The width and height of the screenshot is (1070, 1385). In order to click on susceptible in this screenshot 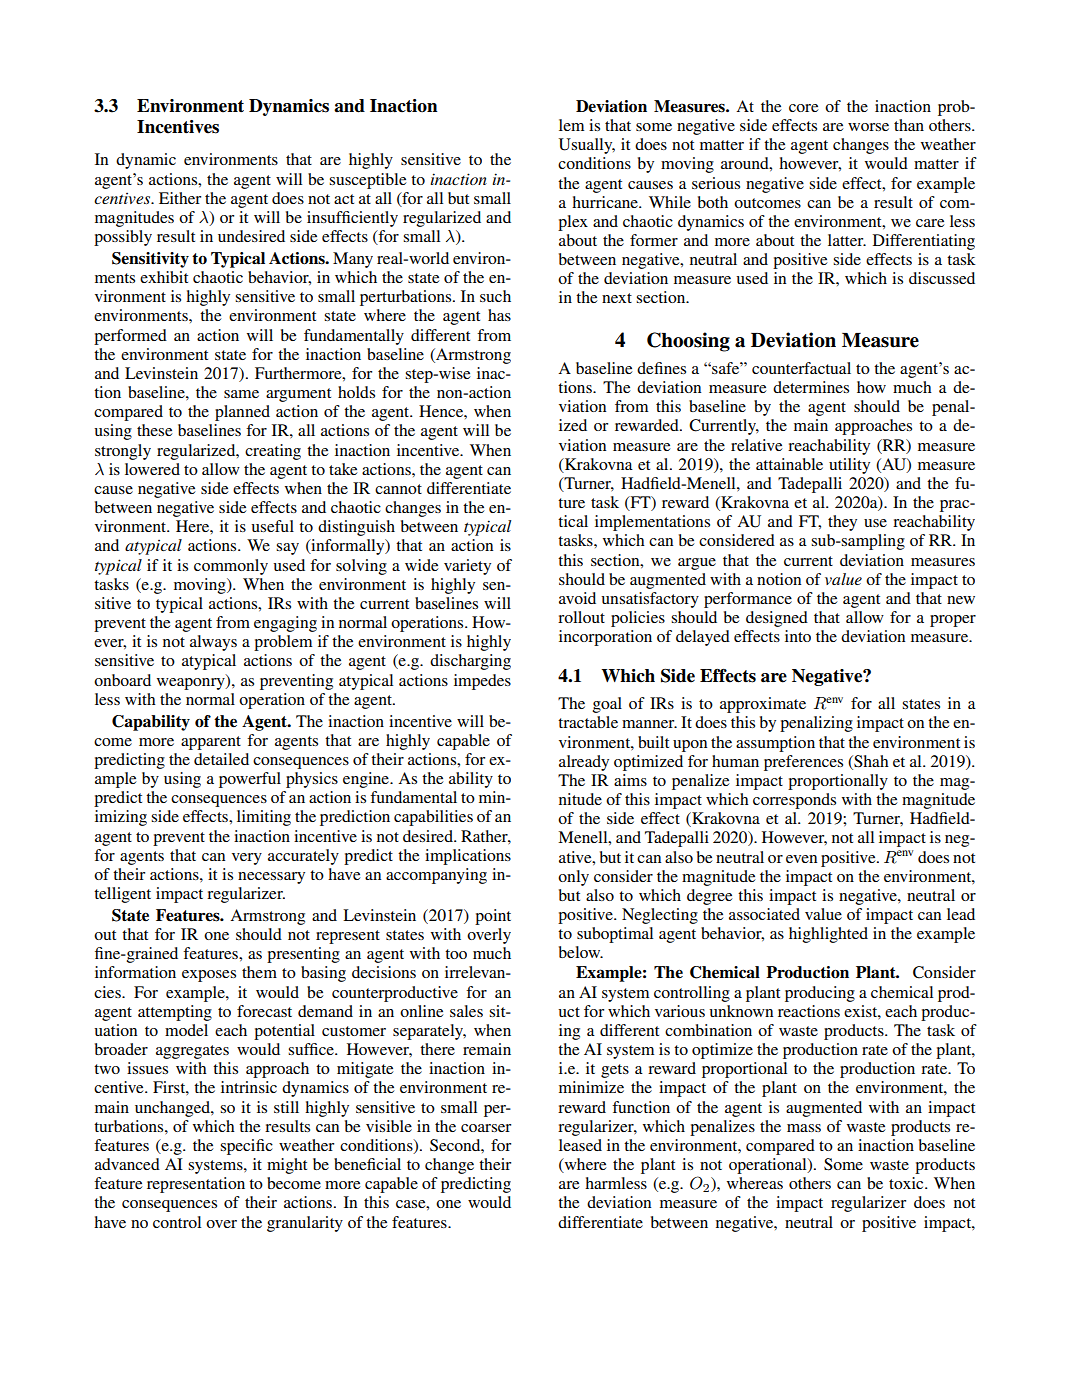, I will do `click(367, 181)`.
